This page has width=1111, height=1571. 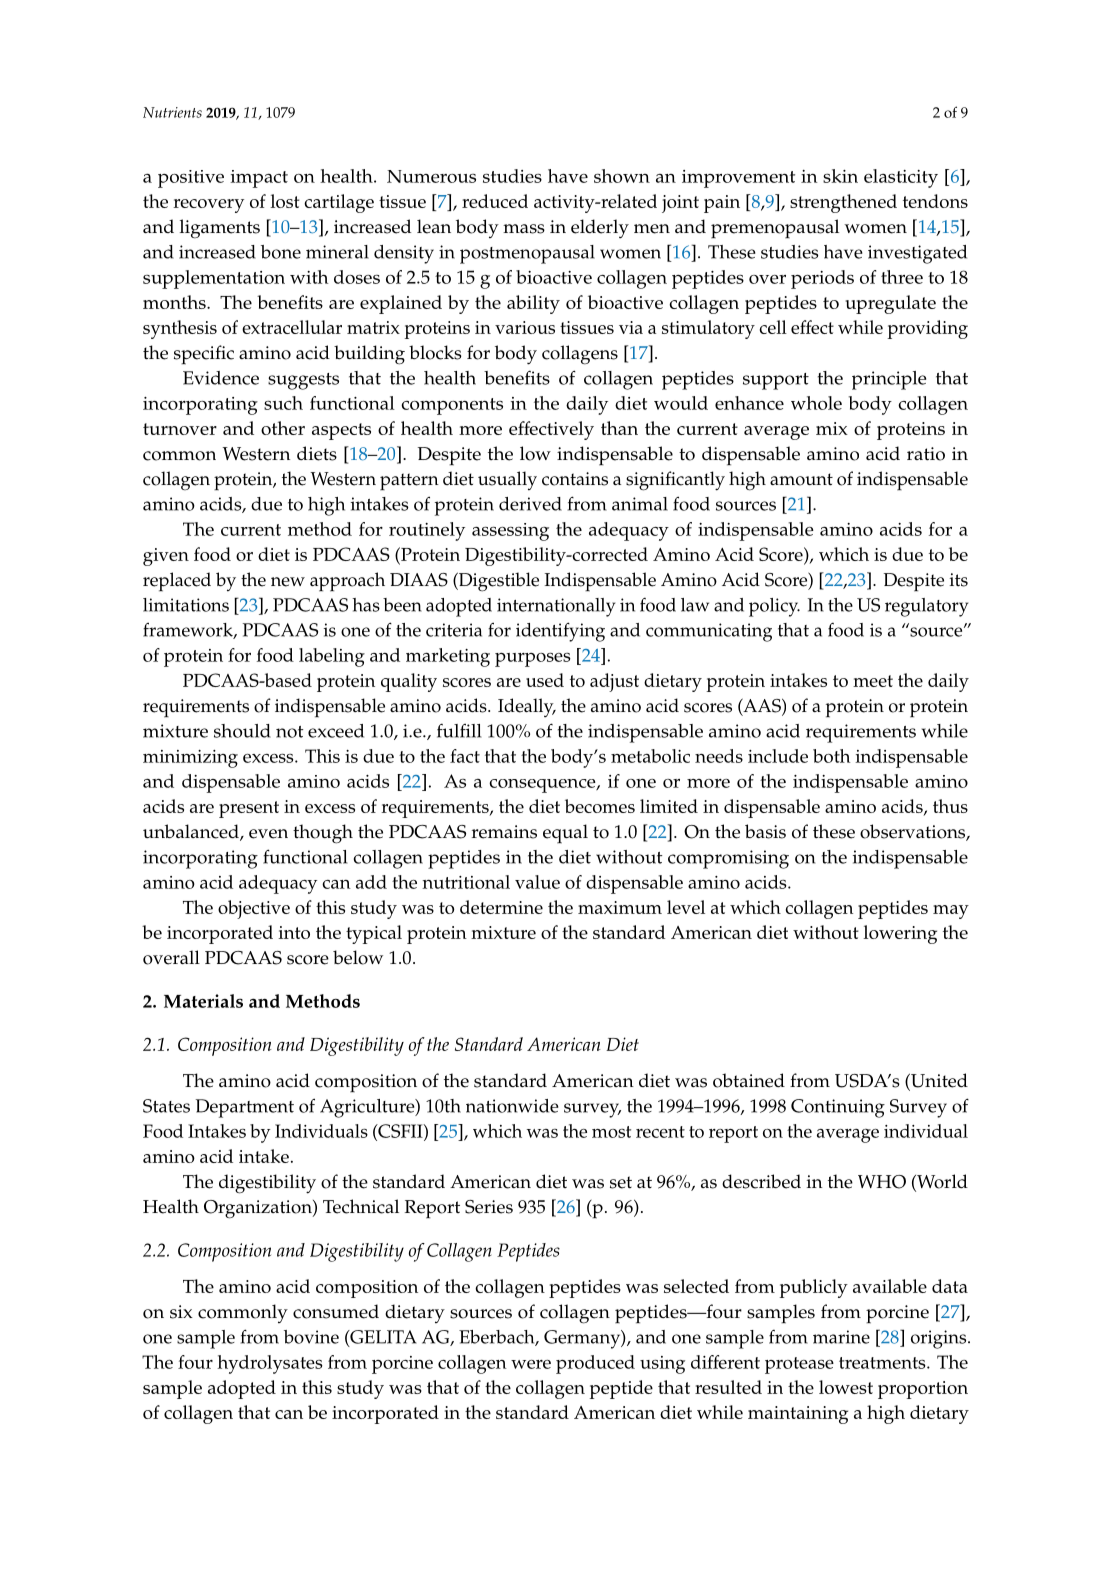 What do you see at coordinates (846, 1387) in the page?
I see `lowest` at bounding box center [846, 1387].
